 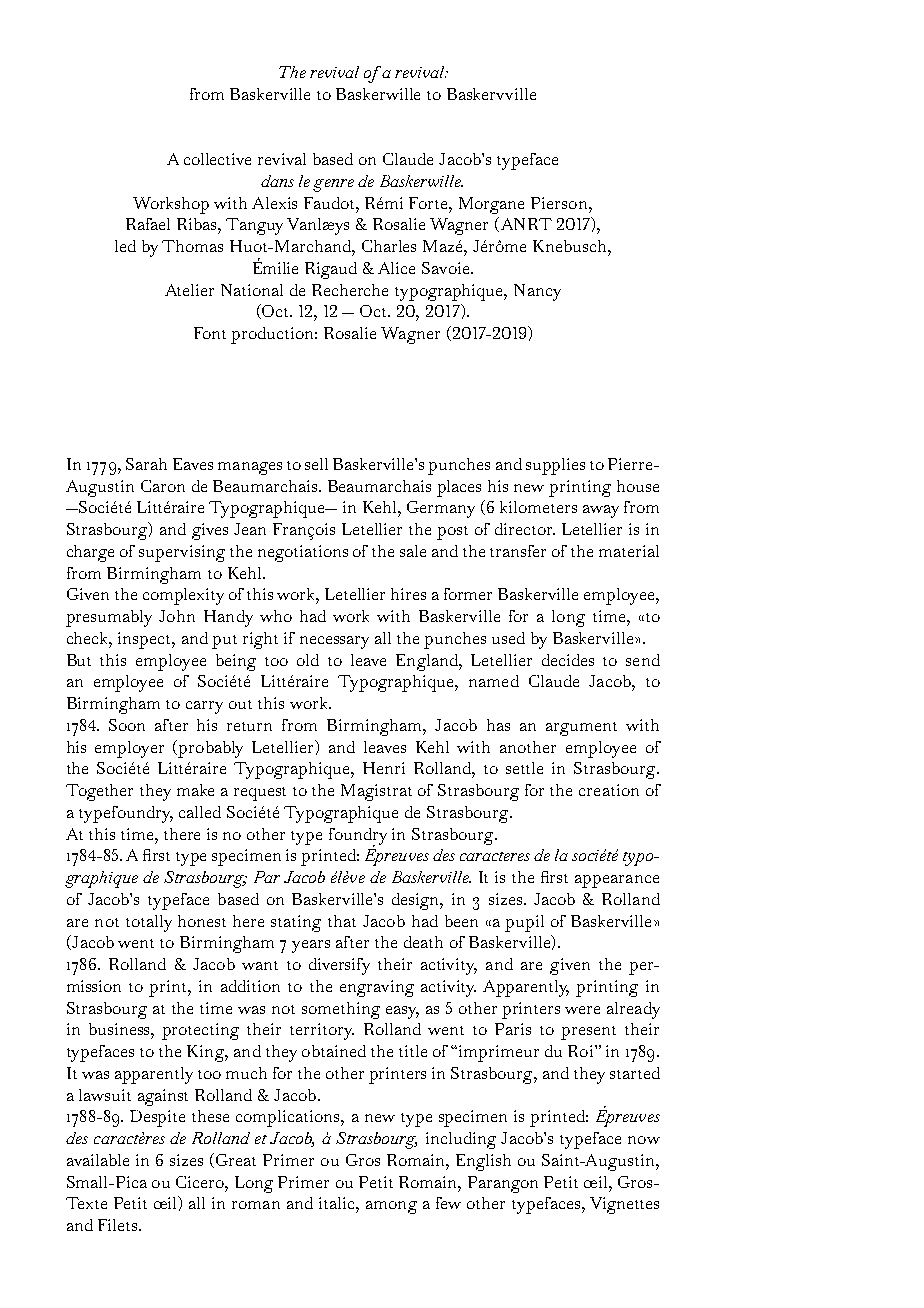 I want to click on supplies, so click(x=555, y=466).
